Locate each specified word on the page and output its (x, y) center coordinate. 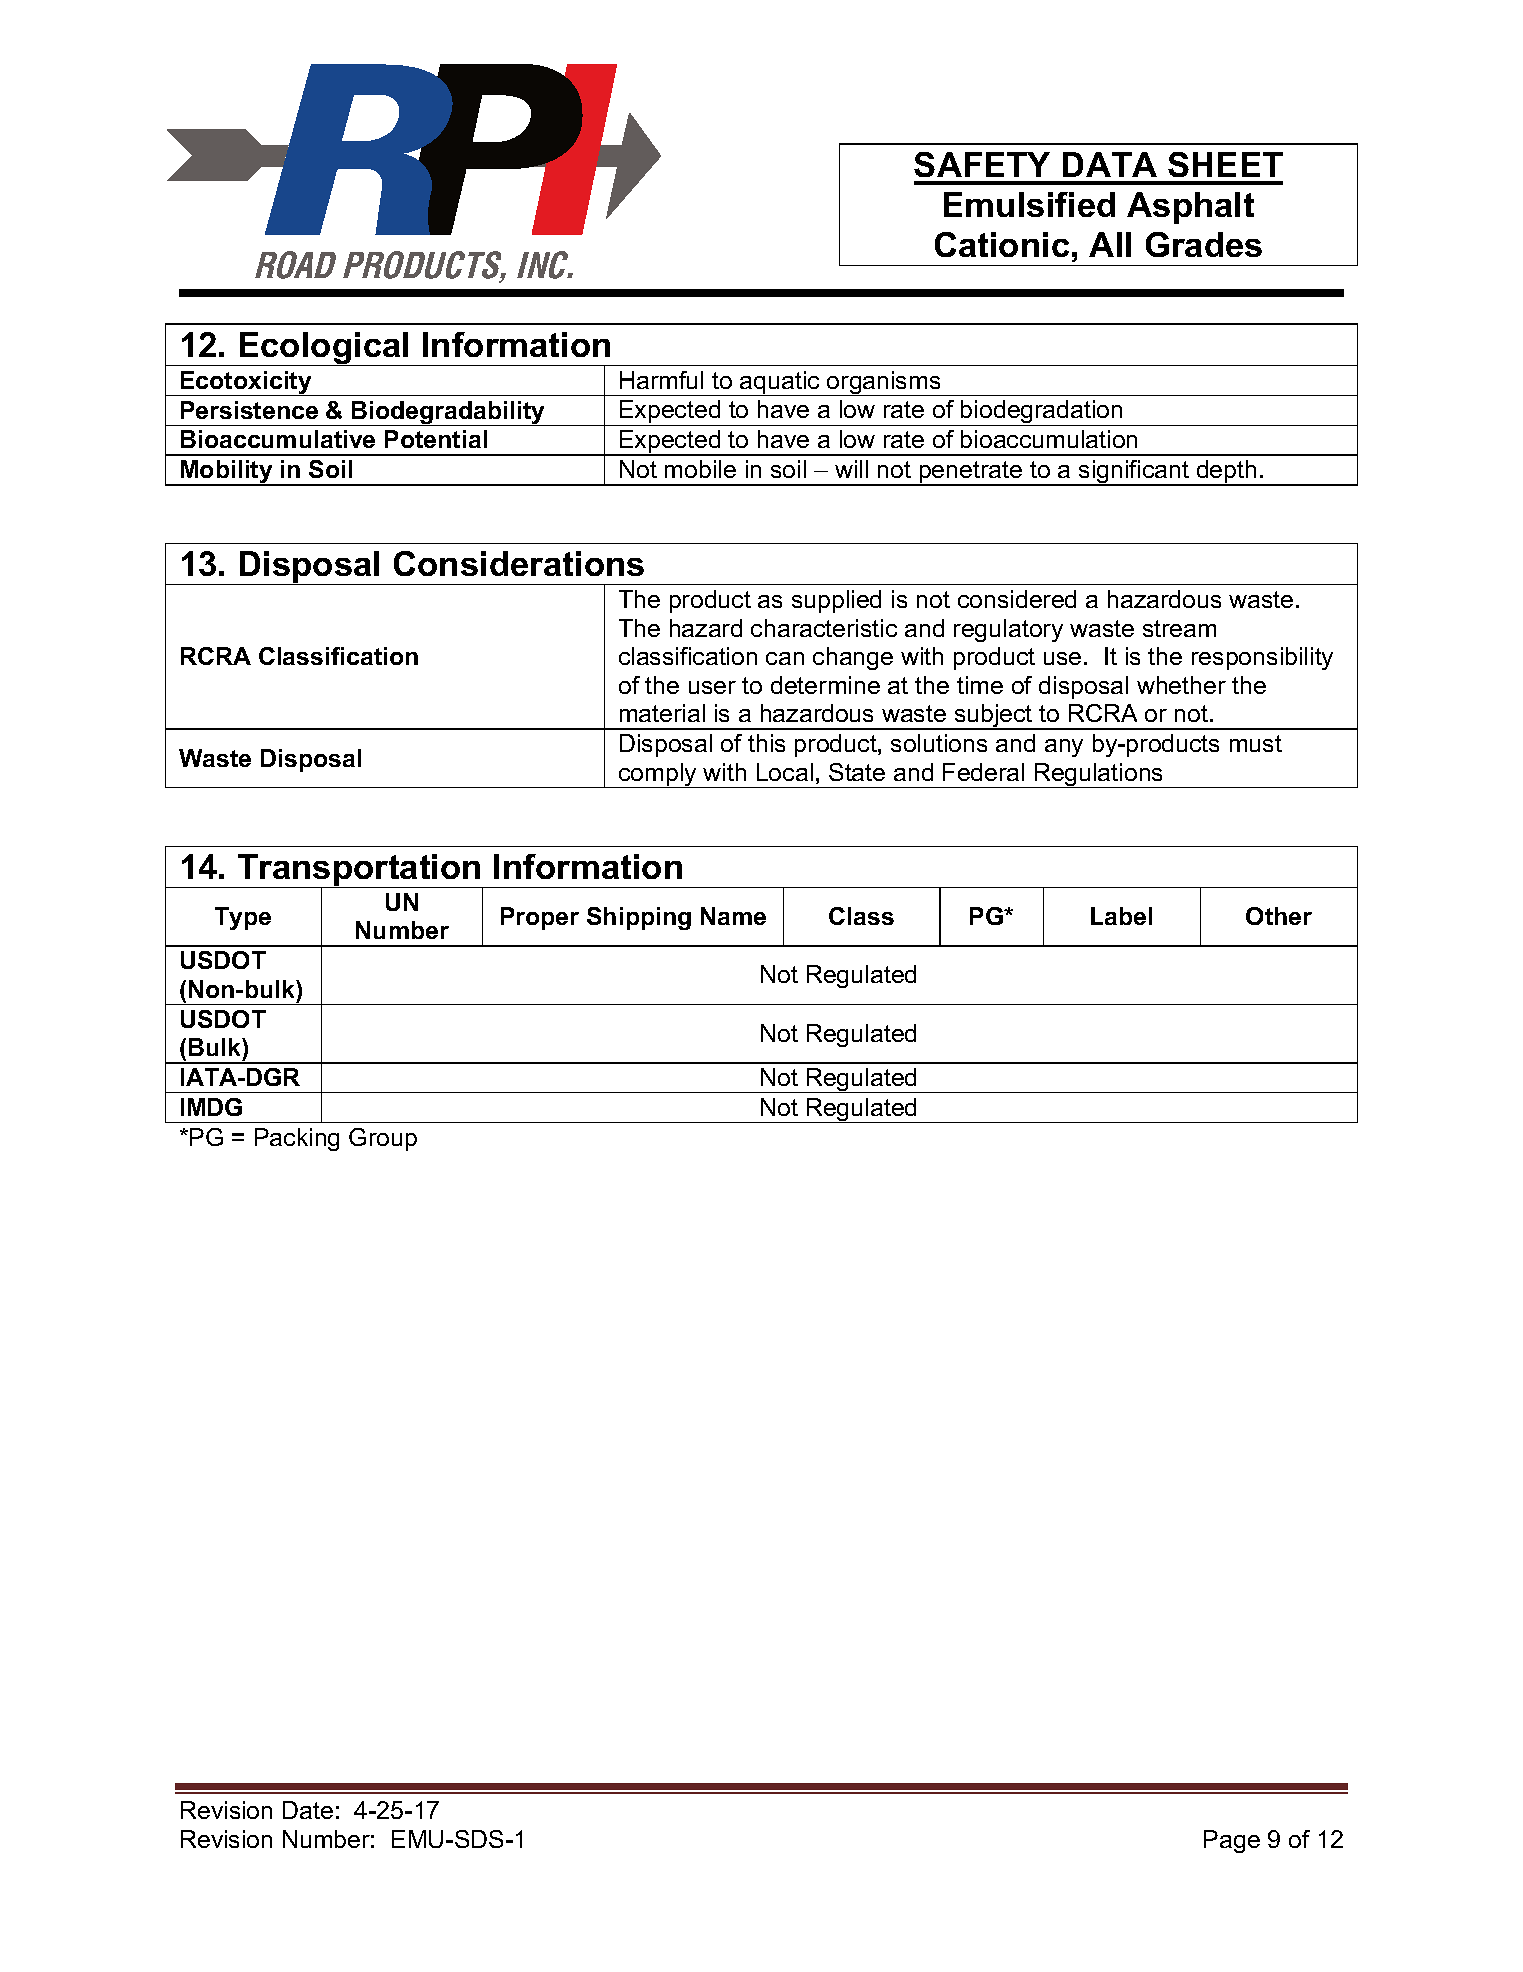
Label (1121, 916)
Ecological (324, 349)
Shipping (639, 918)
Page (1232, 1841)
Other (1279, 916)
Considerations (519, 563)
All (1110, 244)
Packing (297, 1139)
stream (1179, 628)
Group (383, 1139)
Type (243, 918)
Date (308, 1810)
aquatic (780, 383)
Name (733, 916)
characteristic (824, 628)
